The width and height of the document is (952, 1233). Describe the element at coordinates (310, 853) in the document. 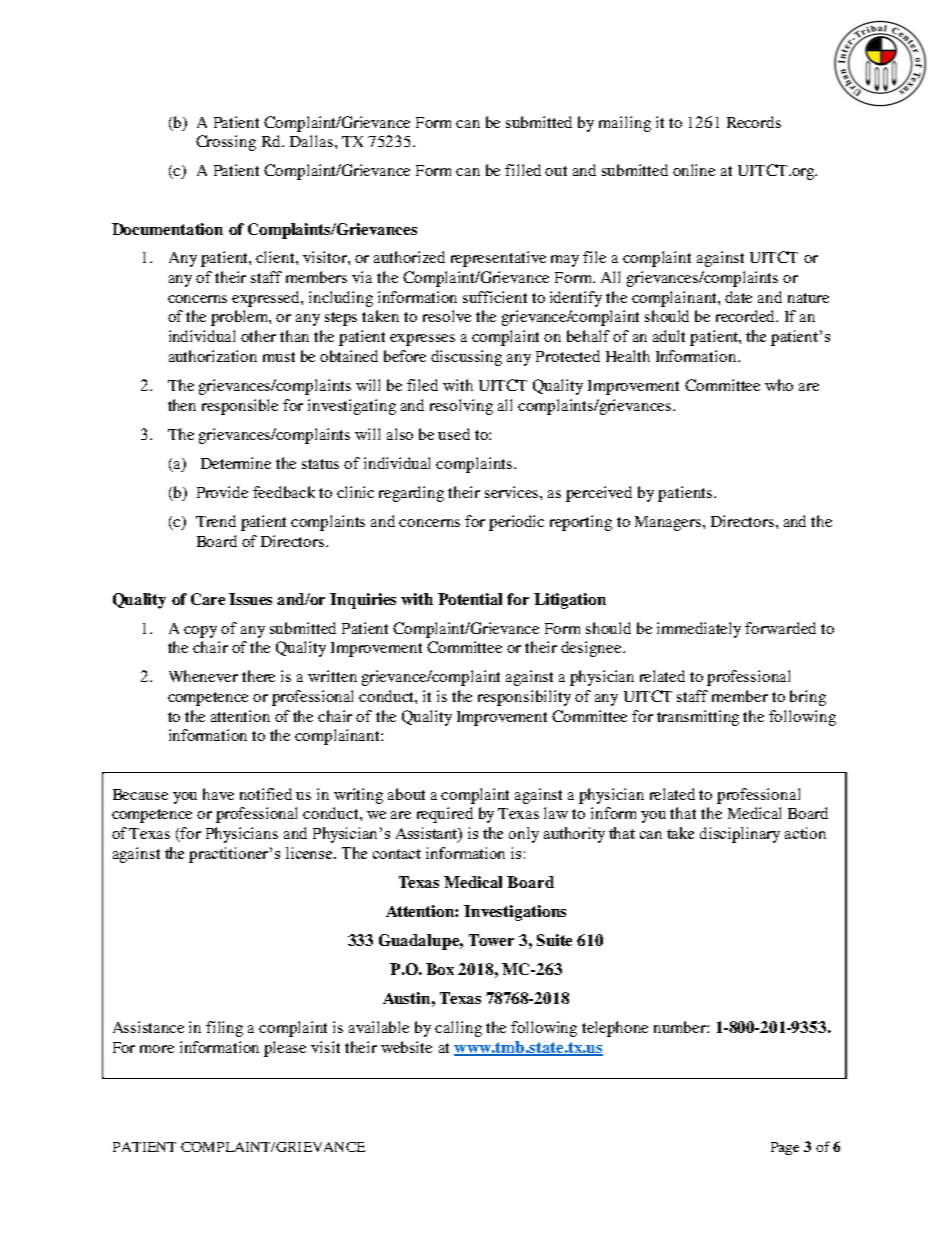

I see `license` at that location.
